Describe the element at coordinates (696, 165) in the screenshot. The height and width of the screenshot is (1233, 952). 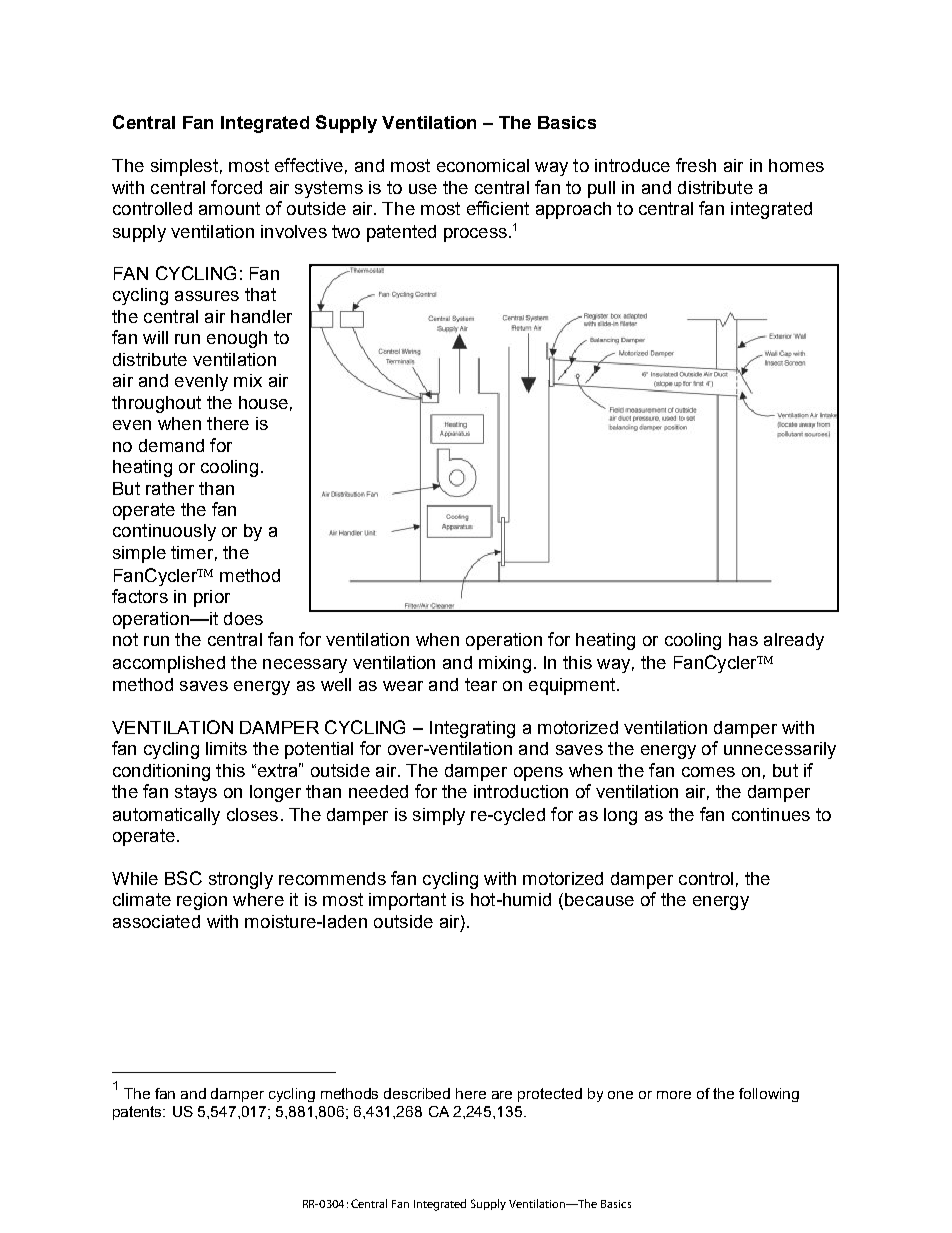
I see `fresh` at that location.
